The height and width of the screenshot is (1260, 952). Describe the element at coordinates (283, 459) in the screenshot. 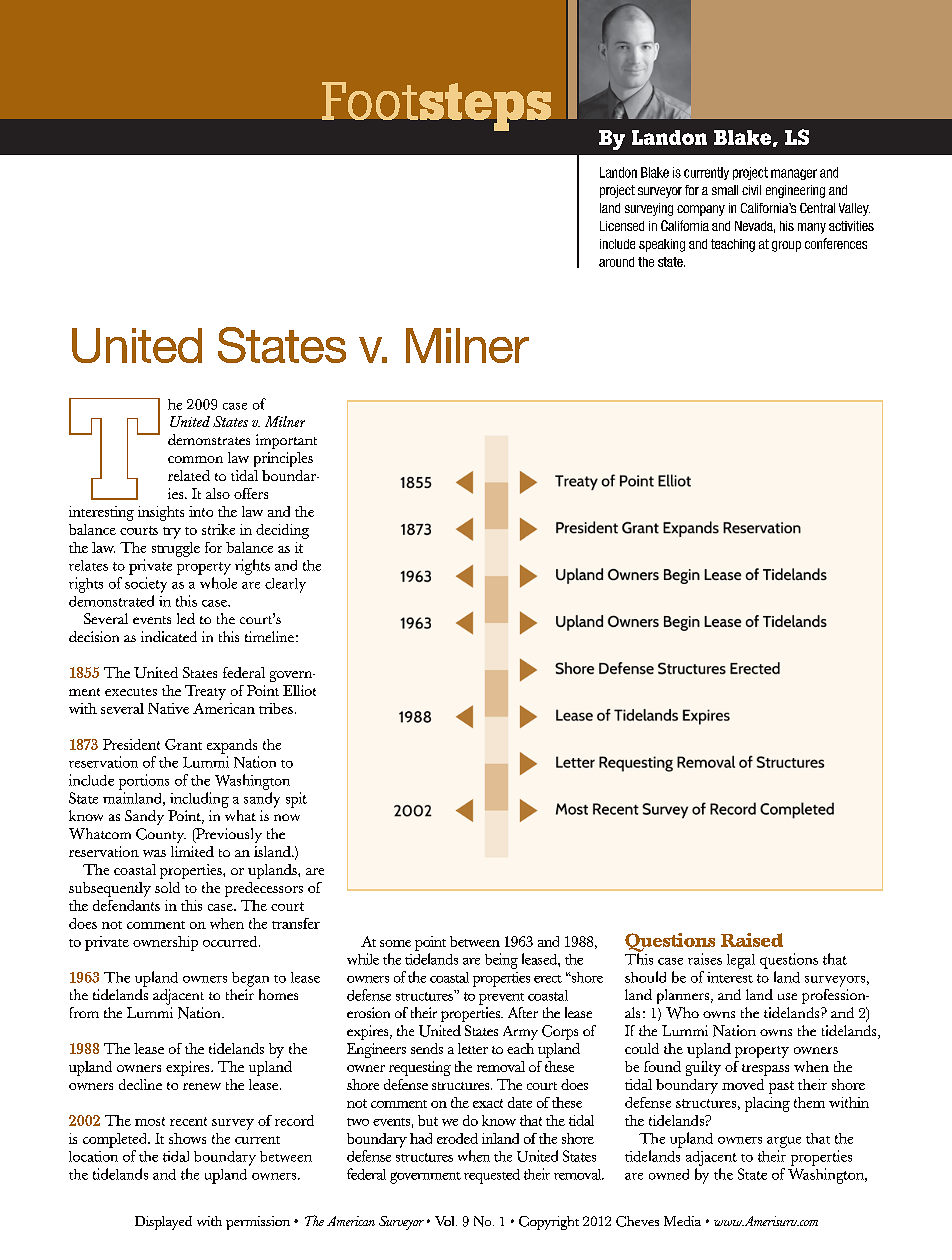

I see `principles` at that location.
